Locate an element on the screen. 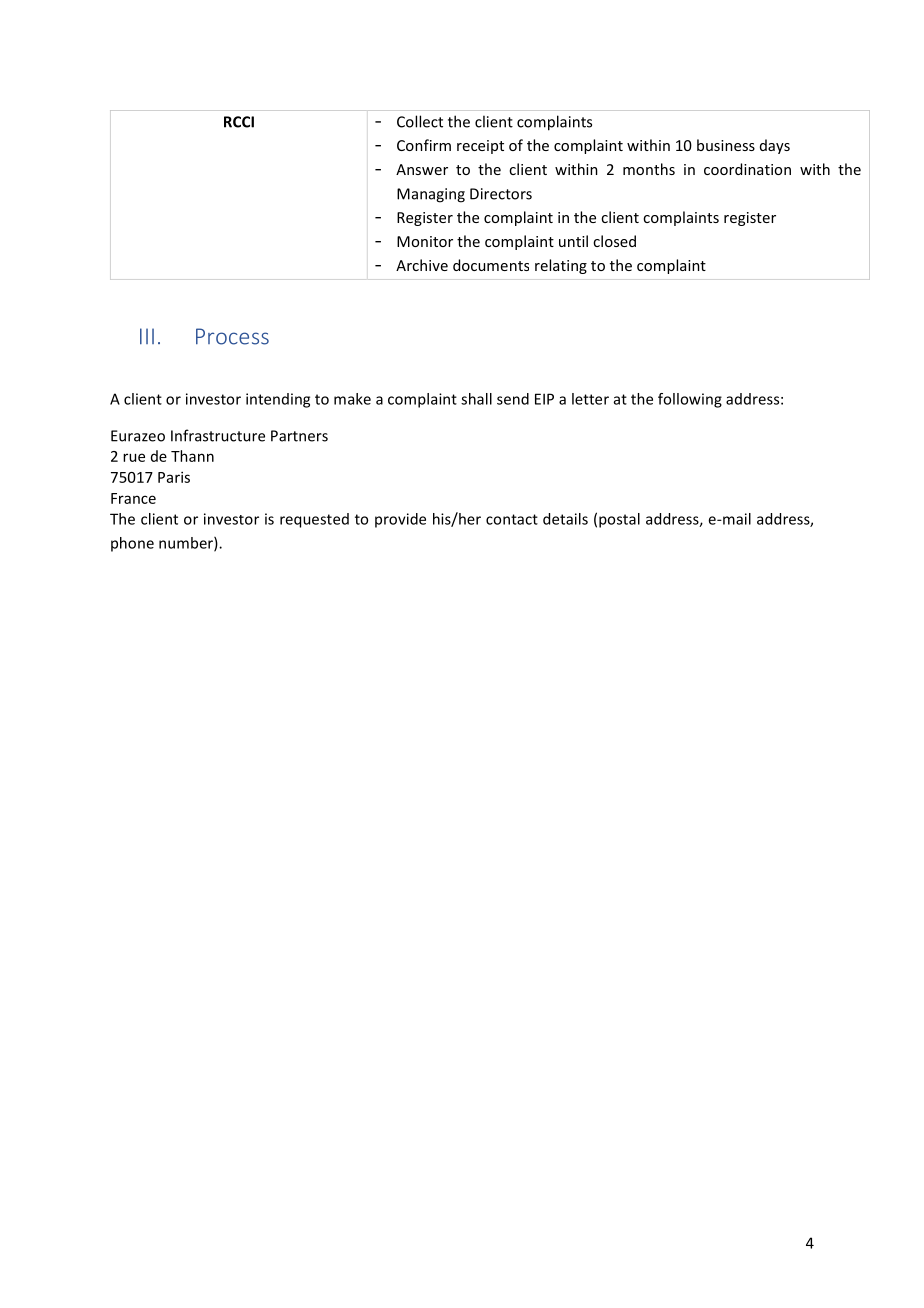  provide is located at coordinates (400, 520).
